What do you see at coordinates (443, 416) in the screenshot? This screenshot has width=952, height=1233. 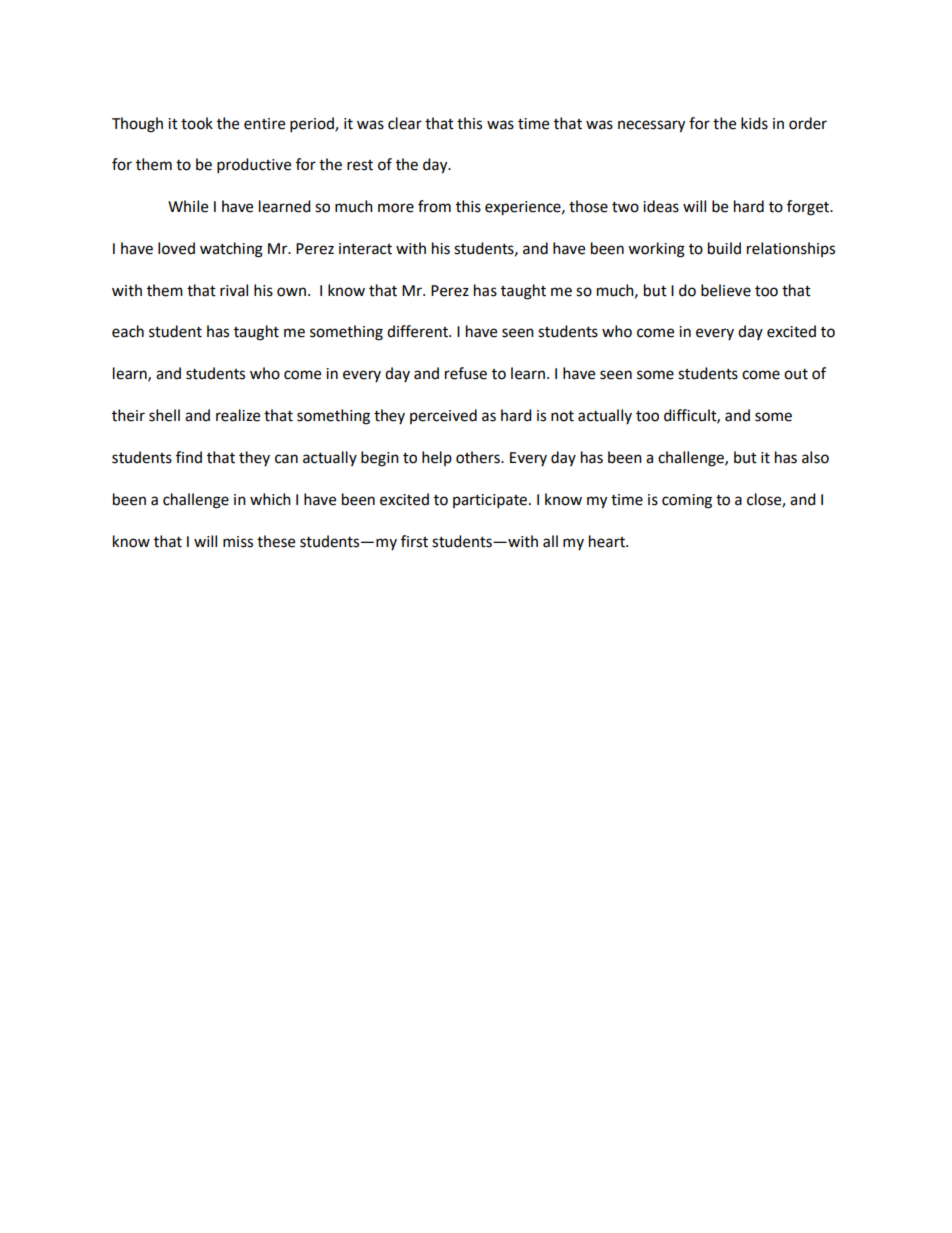 I see `perceived` at bounding box center [443, 416].
